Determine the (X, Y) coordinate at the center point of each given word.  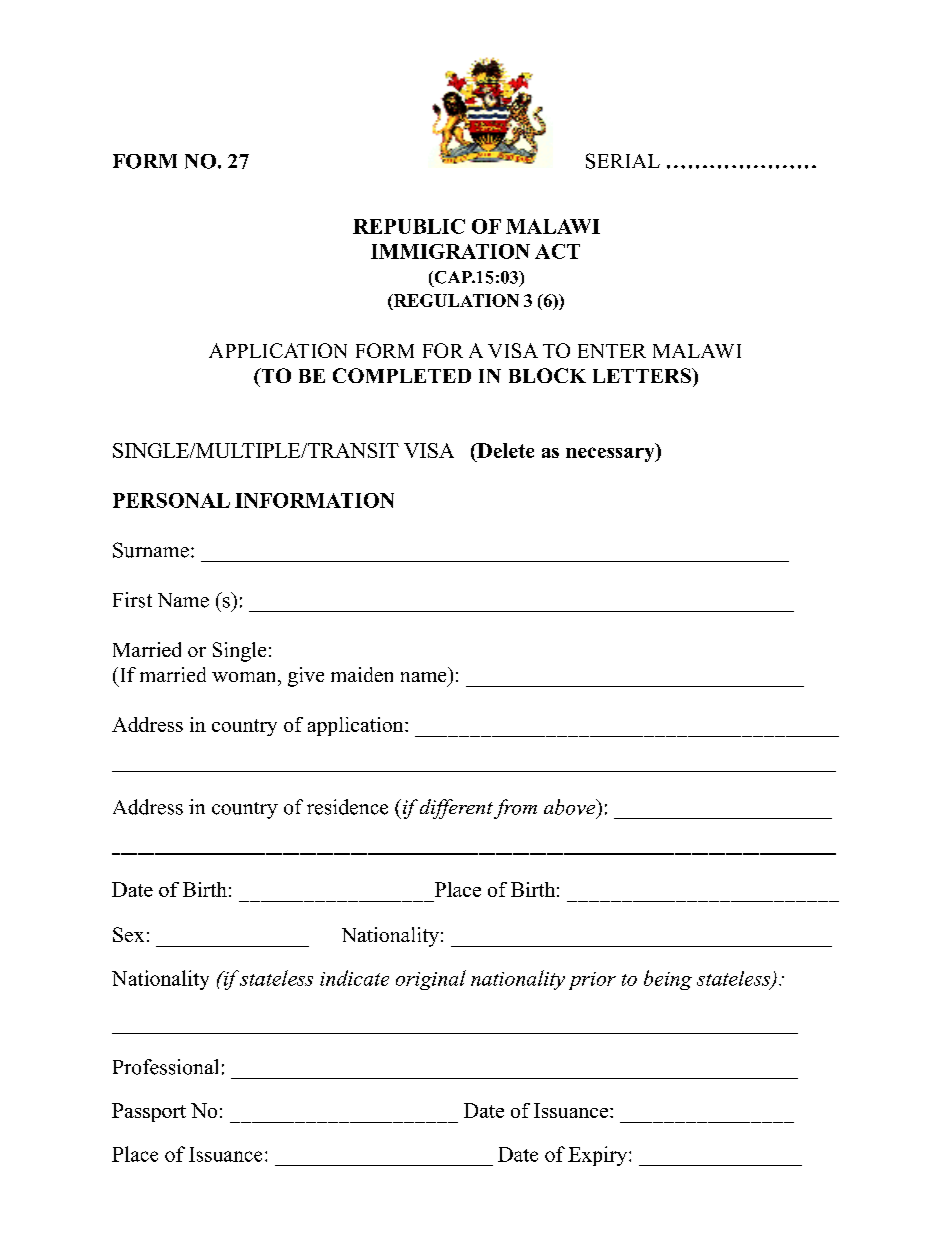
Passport (149, 1112)
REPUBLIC (409, 226)
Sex (128, 934)
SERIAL (623, 161)
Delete (504, 450)
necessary (611, 454)
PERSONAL (171, 500)
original (431, 980)
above (571, 807)
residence (347, 807)
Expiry (599, 1156)
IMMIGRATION (450, 251)
